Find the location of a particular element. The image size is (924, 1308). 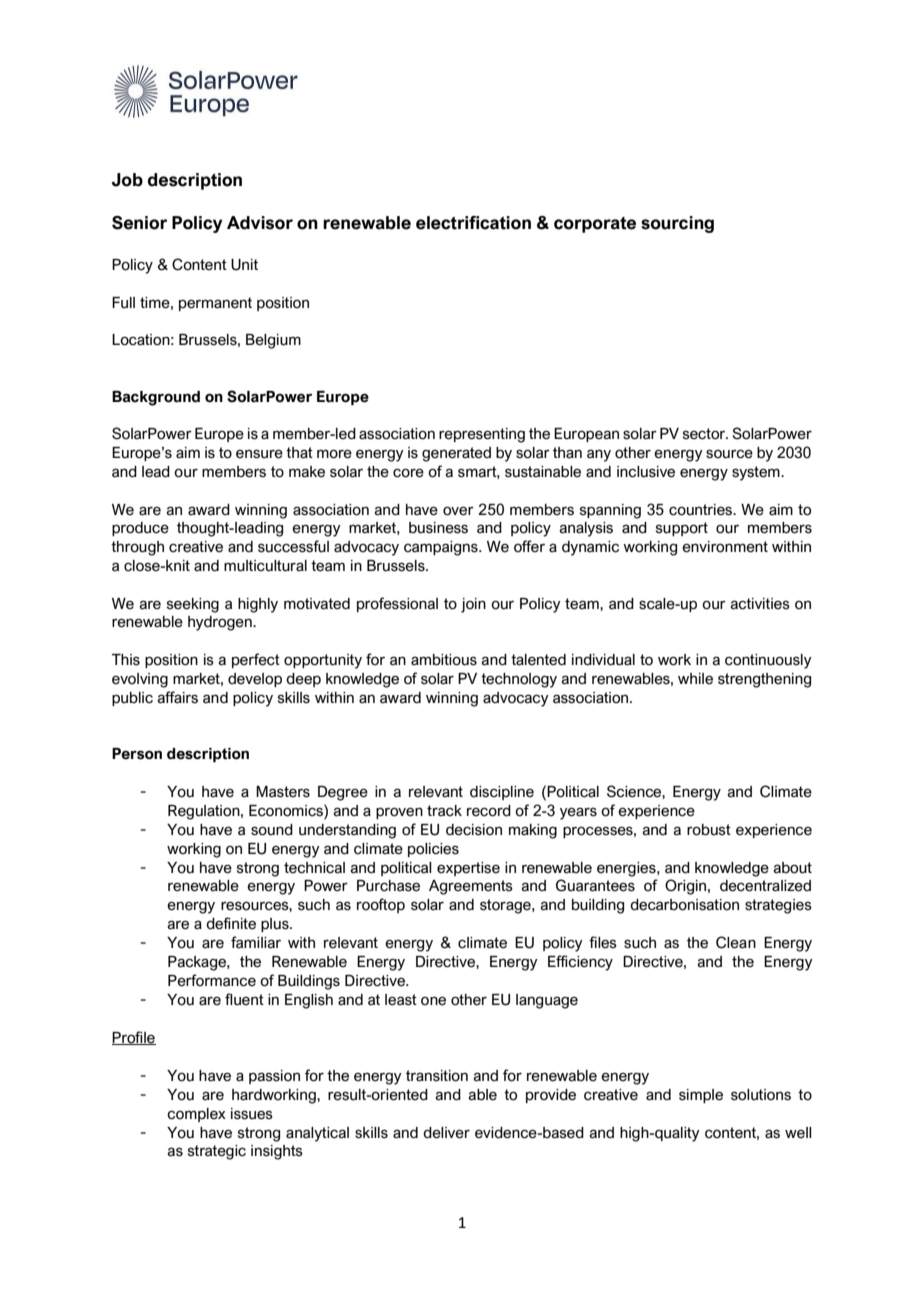

produce is located at coordinates (140, 529).
